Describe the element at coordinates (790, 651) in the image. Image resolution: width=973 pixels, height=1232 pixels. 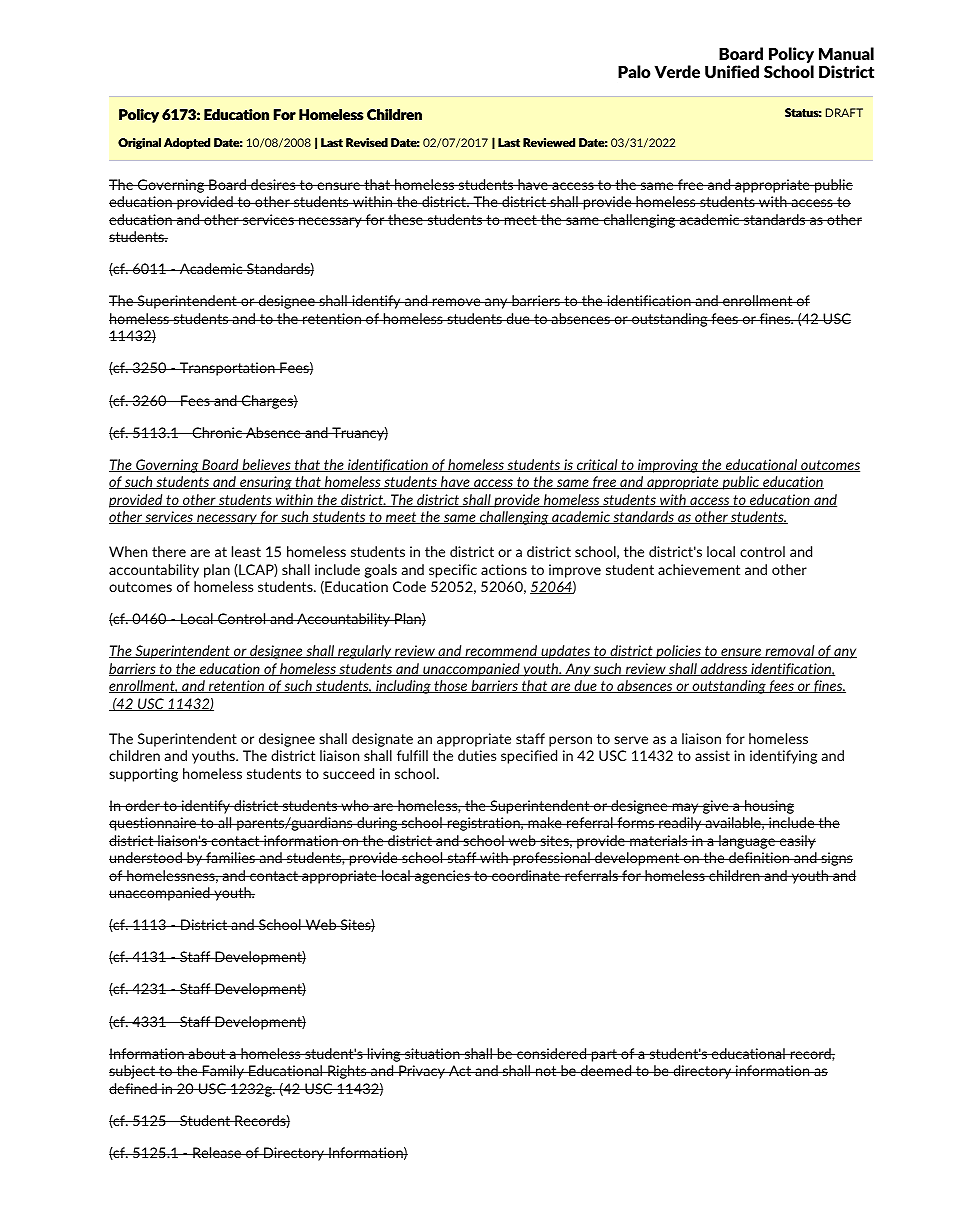
I see `removal` at that location.
